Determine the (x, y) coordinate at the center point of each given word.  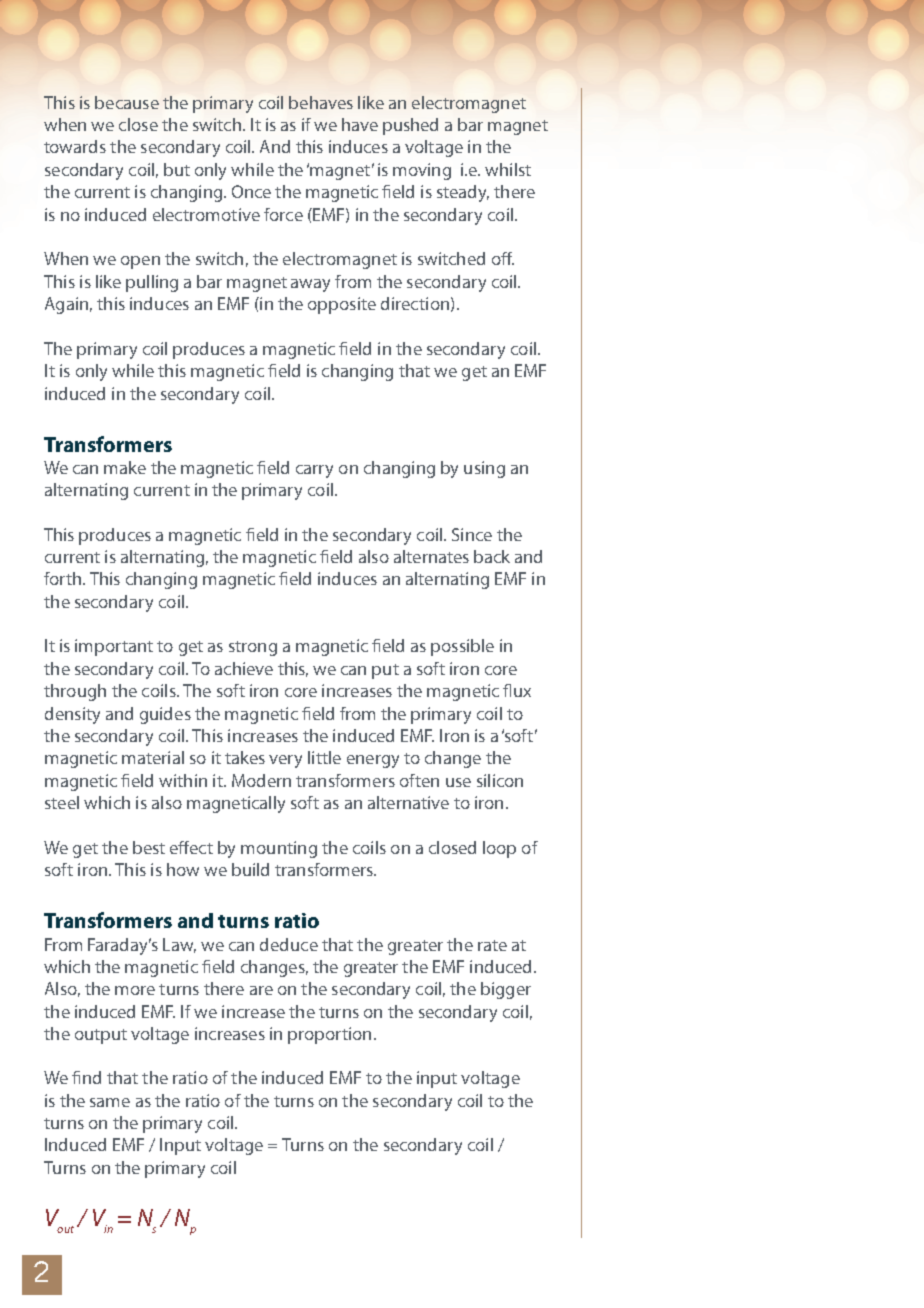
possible (462, 647)
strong (253, 648)
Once (251, 191)
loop (499, 849)
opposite (342, 305)
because (127, 102)
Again (66, 305)
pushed (410, 126)
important (114, 647)
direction (415, 303)
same (110, 1102)
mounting (279, 849)
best (149, 847)
